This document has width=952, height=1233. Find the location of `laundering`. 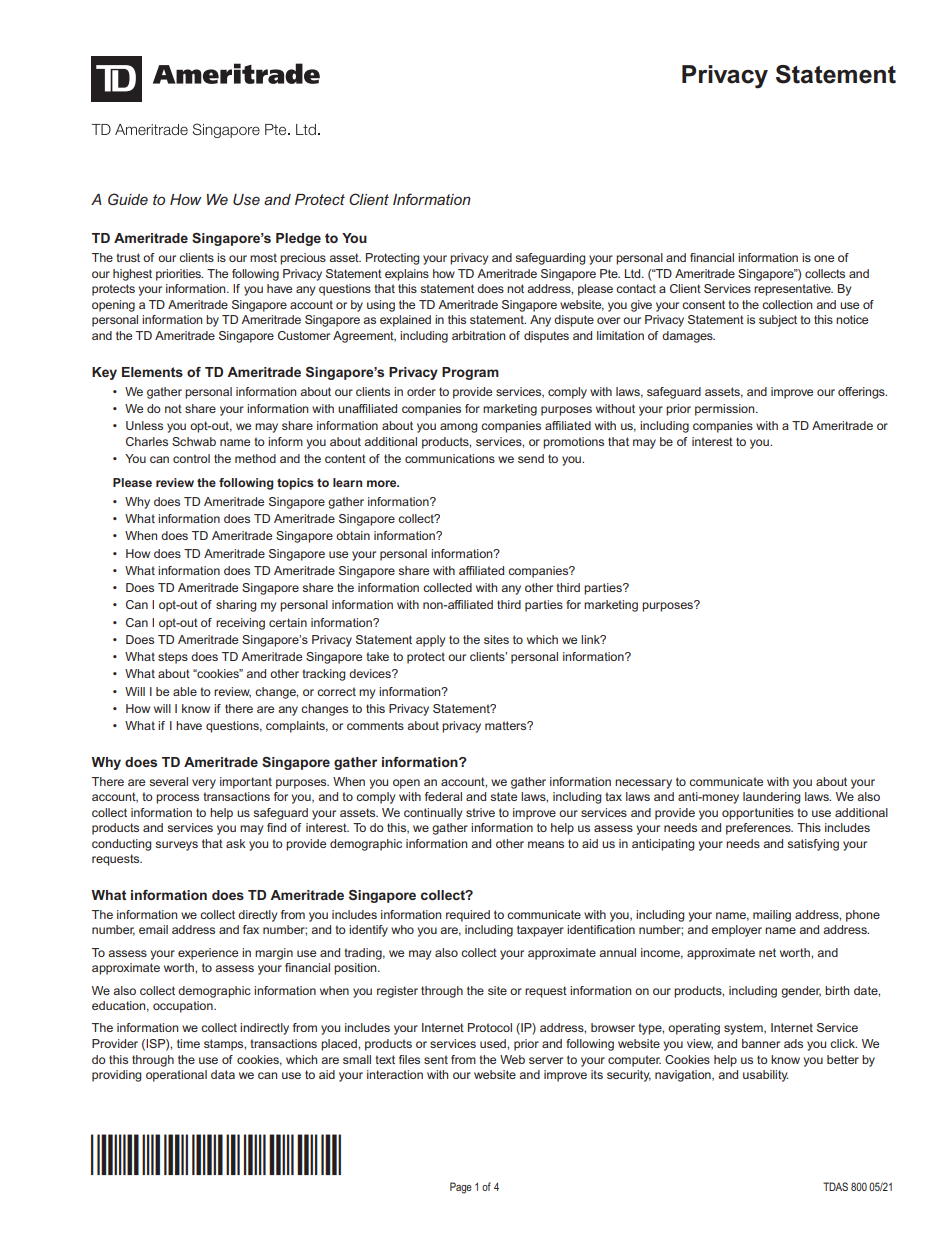

laundering is located at coordinates (771, 798).
